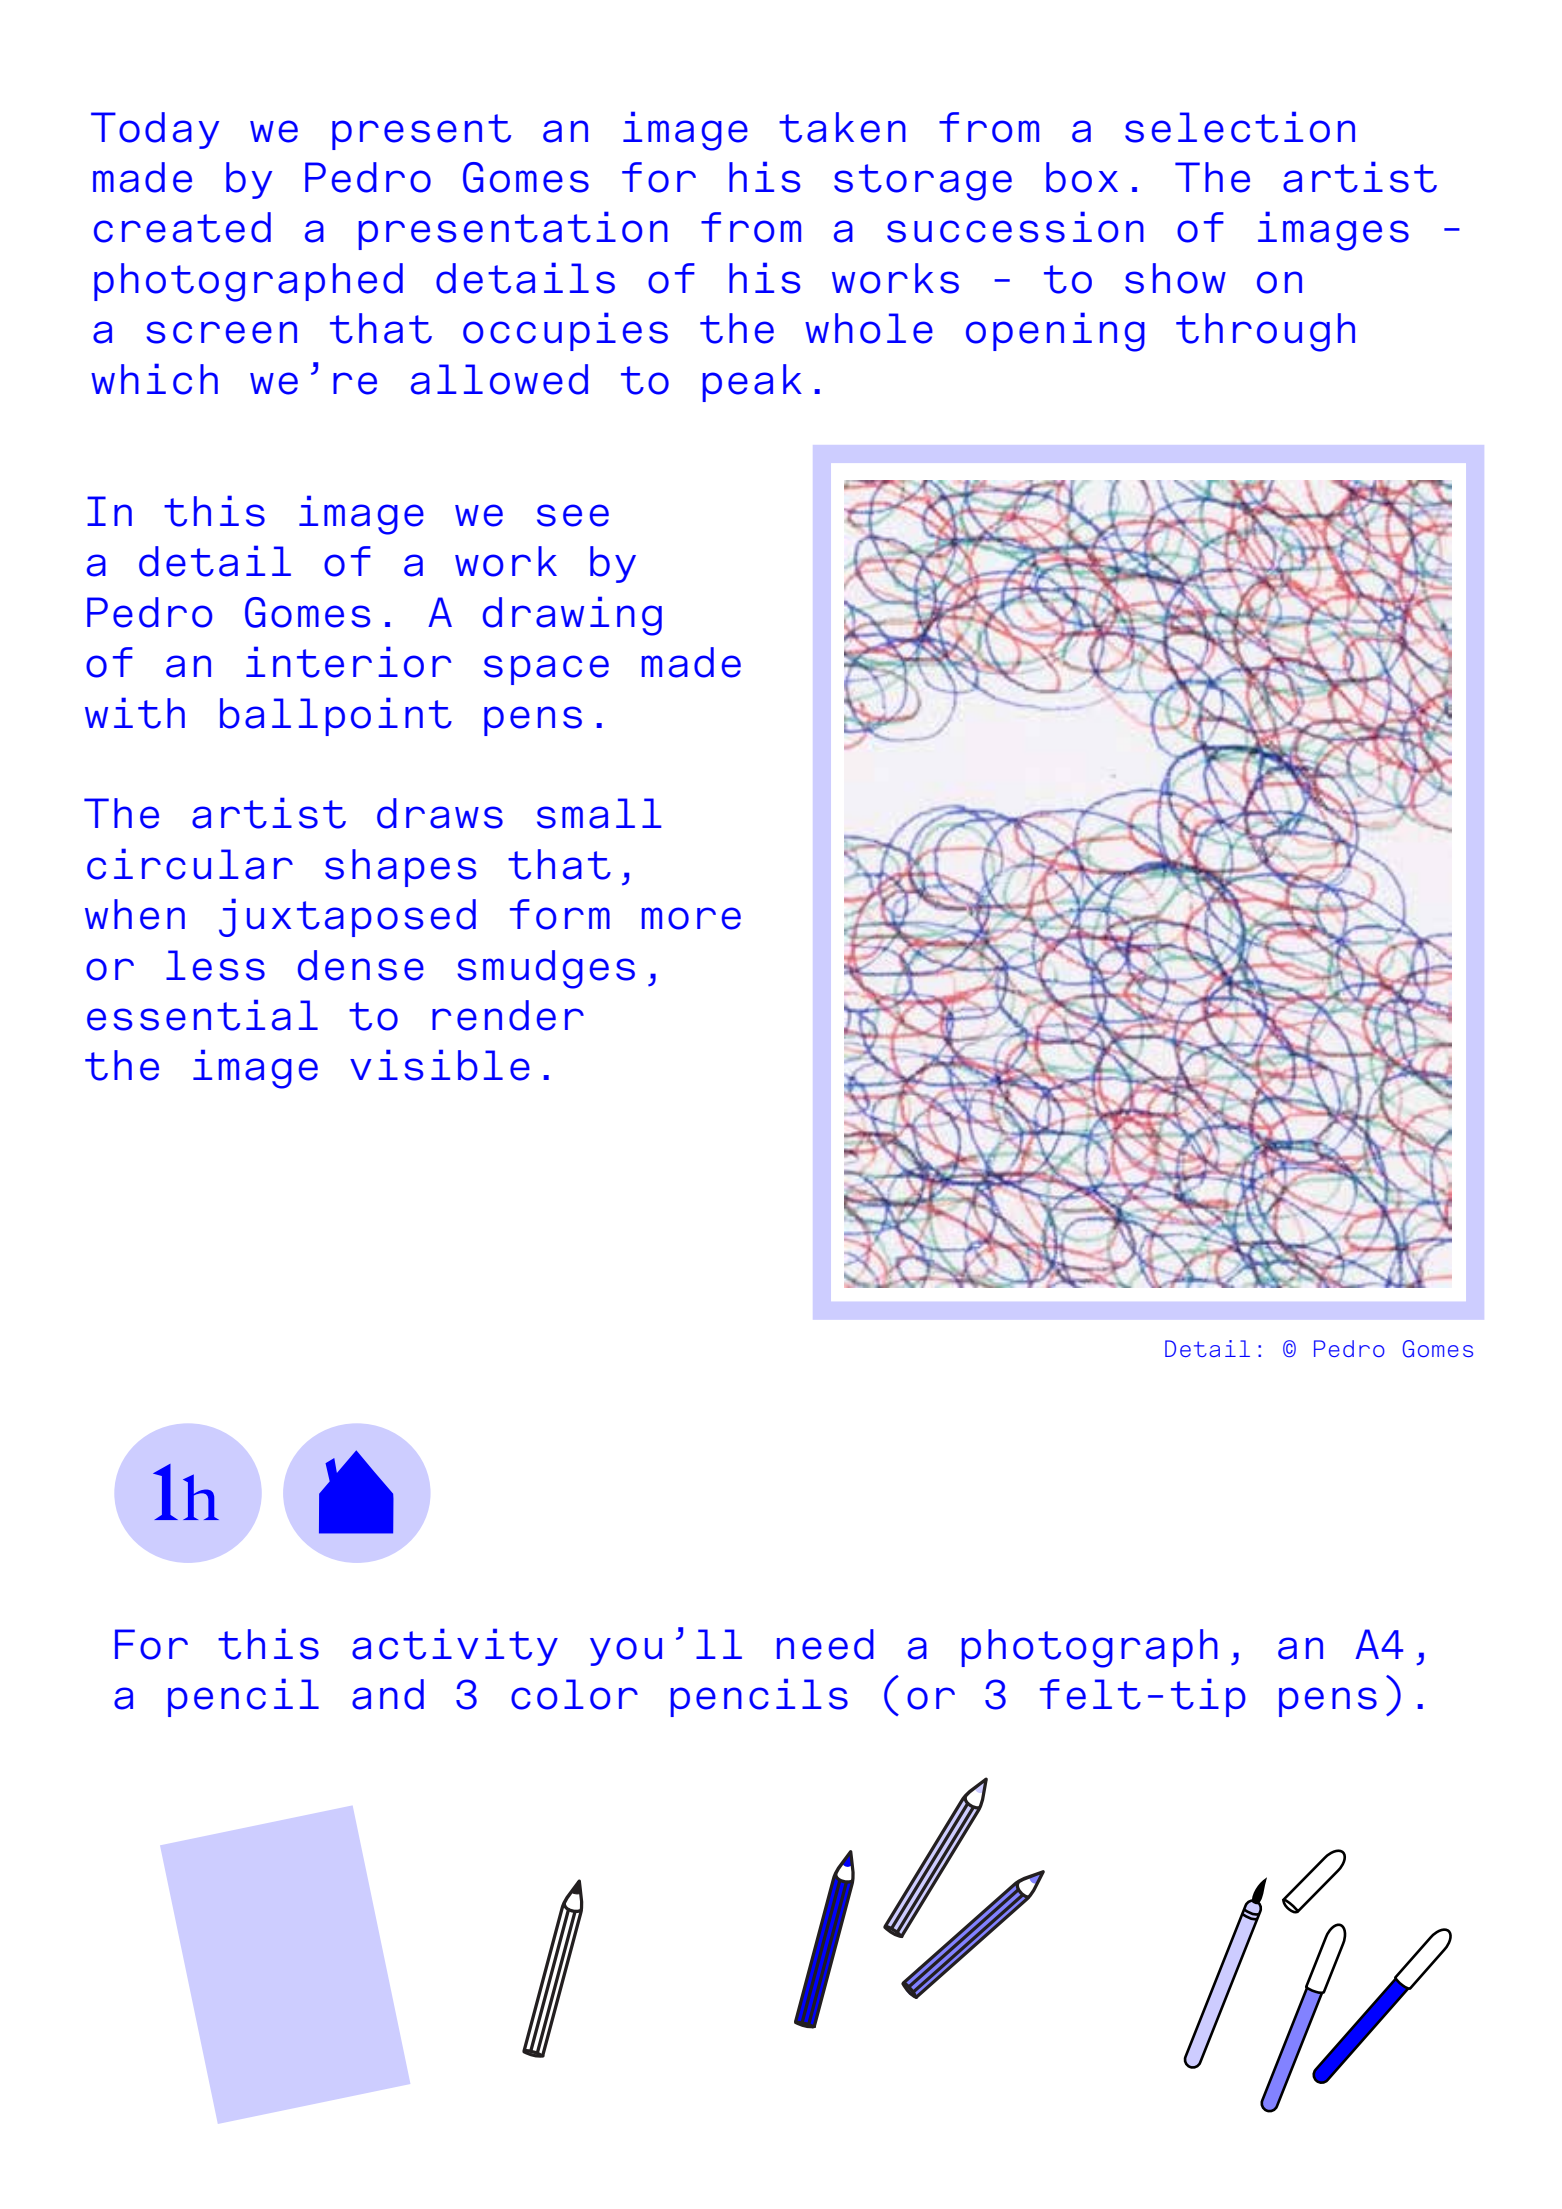 The width and height of the image is (1562, 2209). I want to click on need, so click(825, 1644).
